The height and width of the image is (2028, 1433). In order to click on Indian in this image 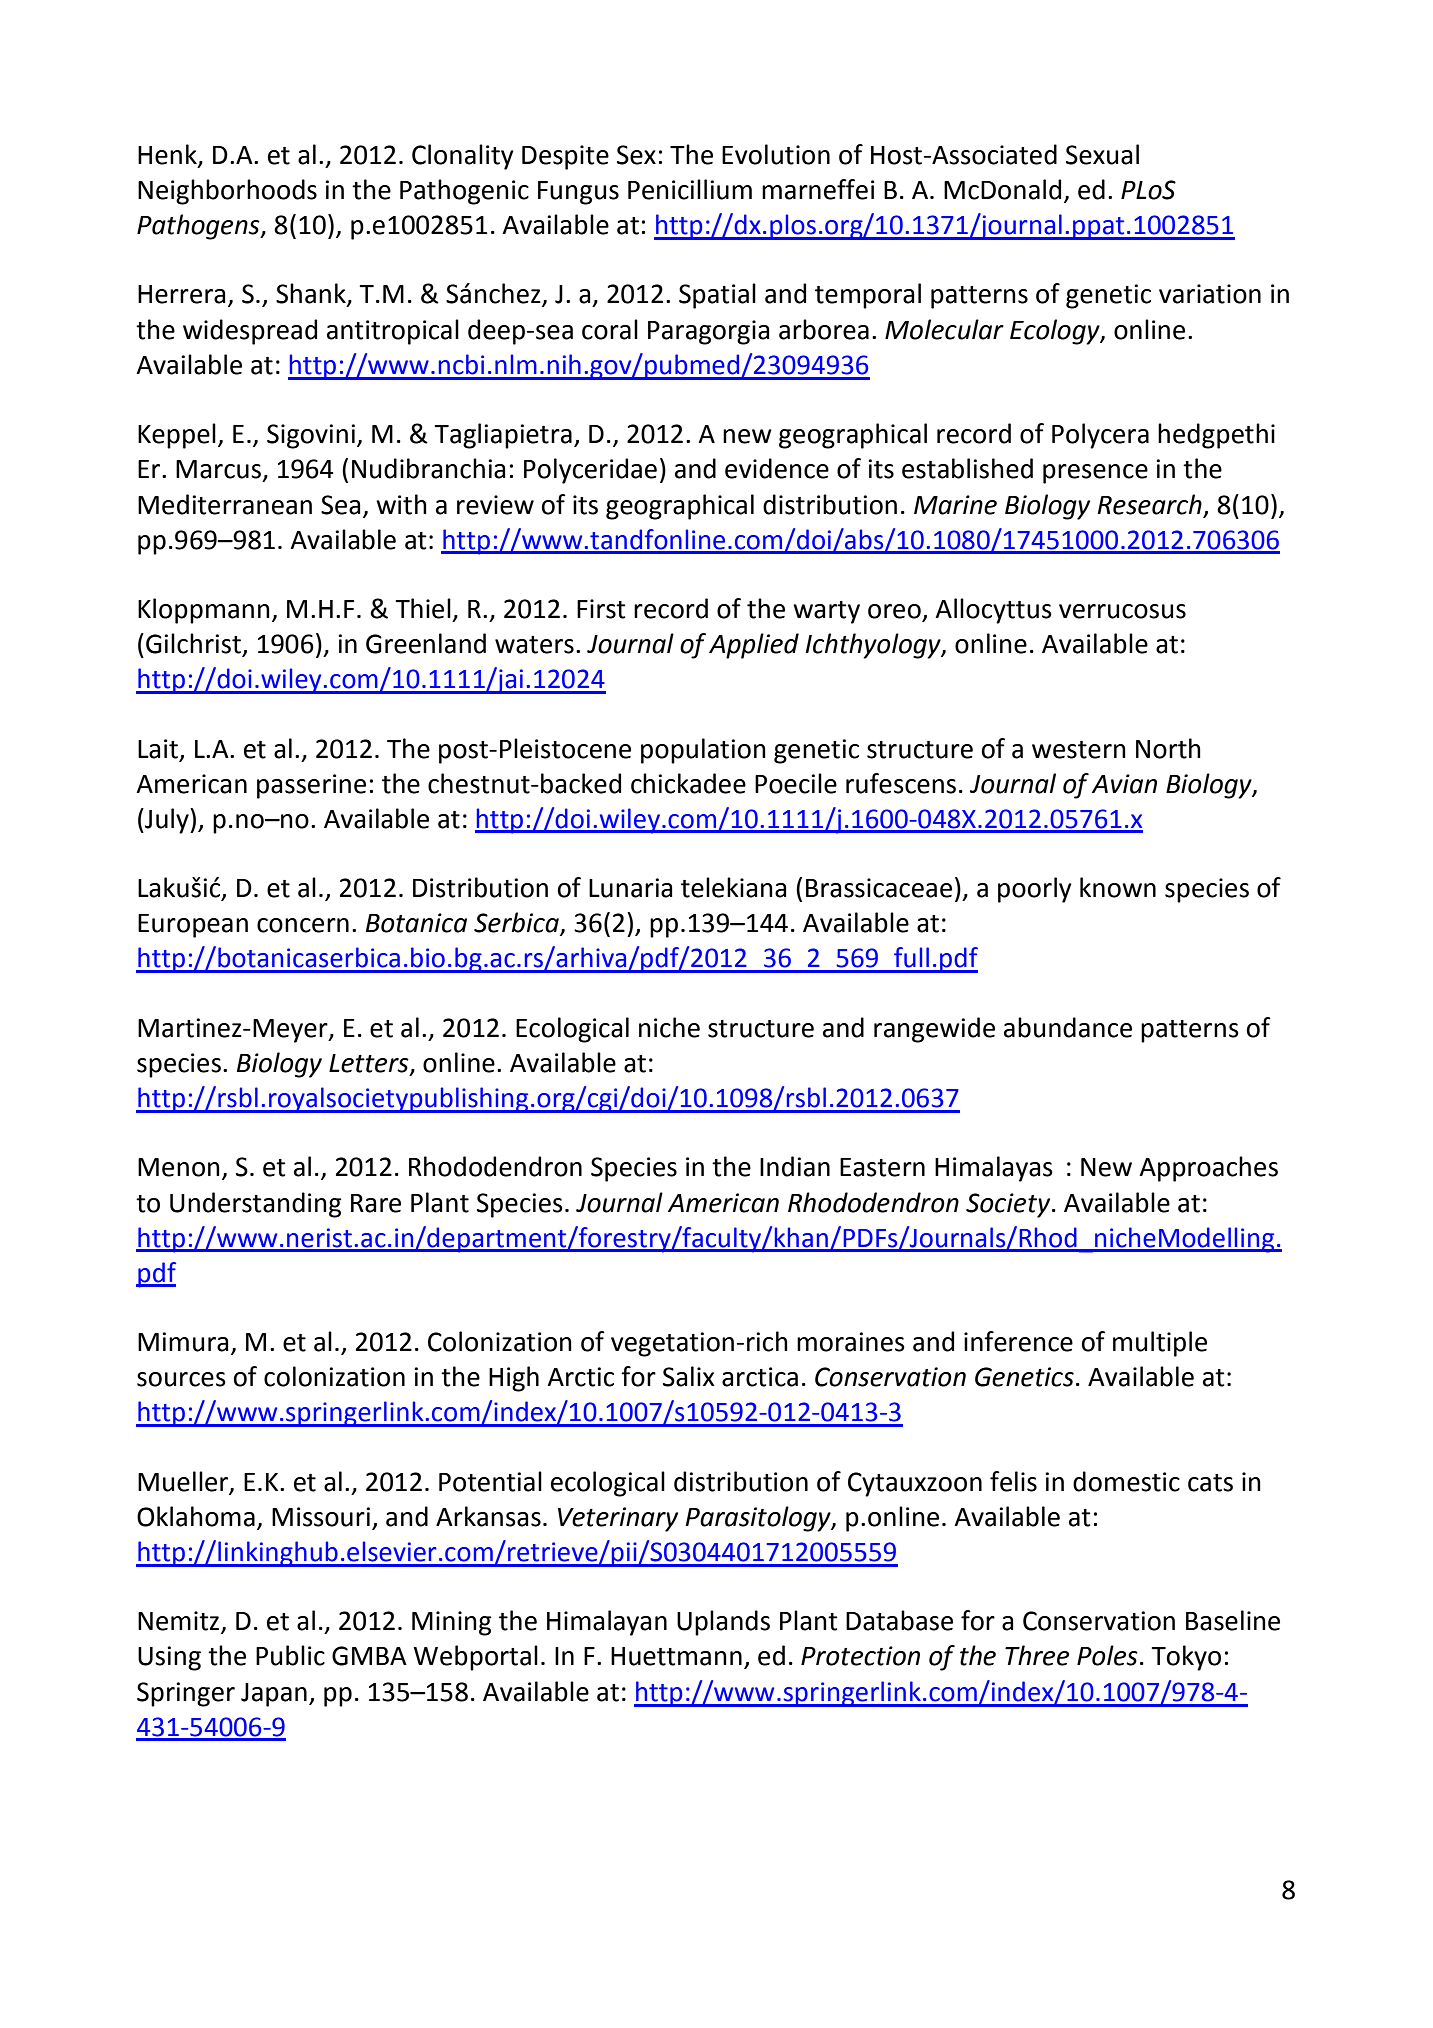, I will do `click(795, 1166)`.
